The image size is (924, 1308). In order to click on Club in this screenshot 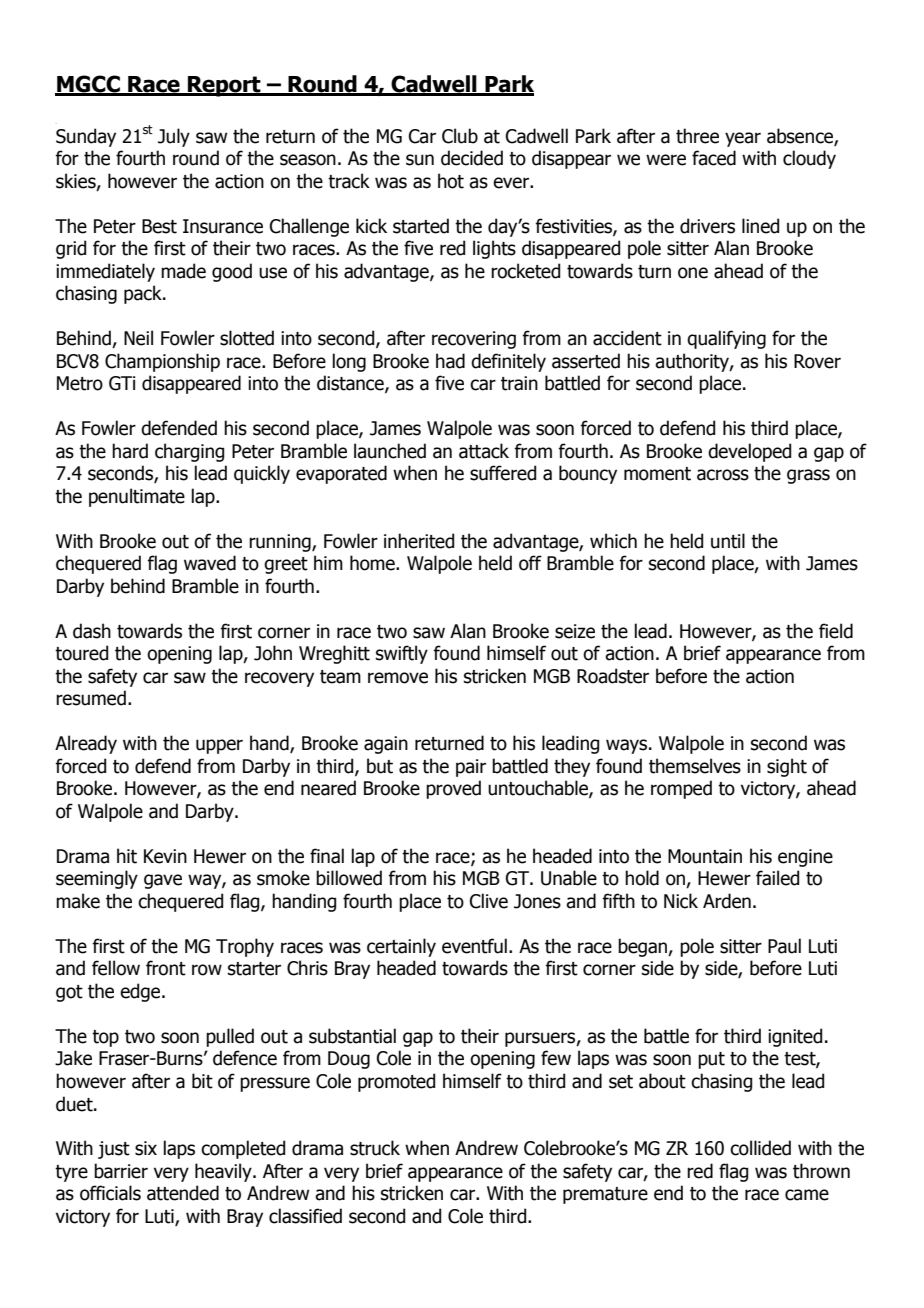, I will do `click(460, 136)`.
